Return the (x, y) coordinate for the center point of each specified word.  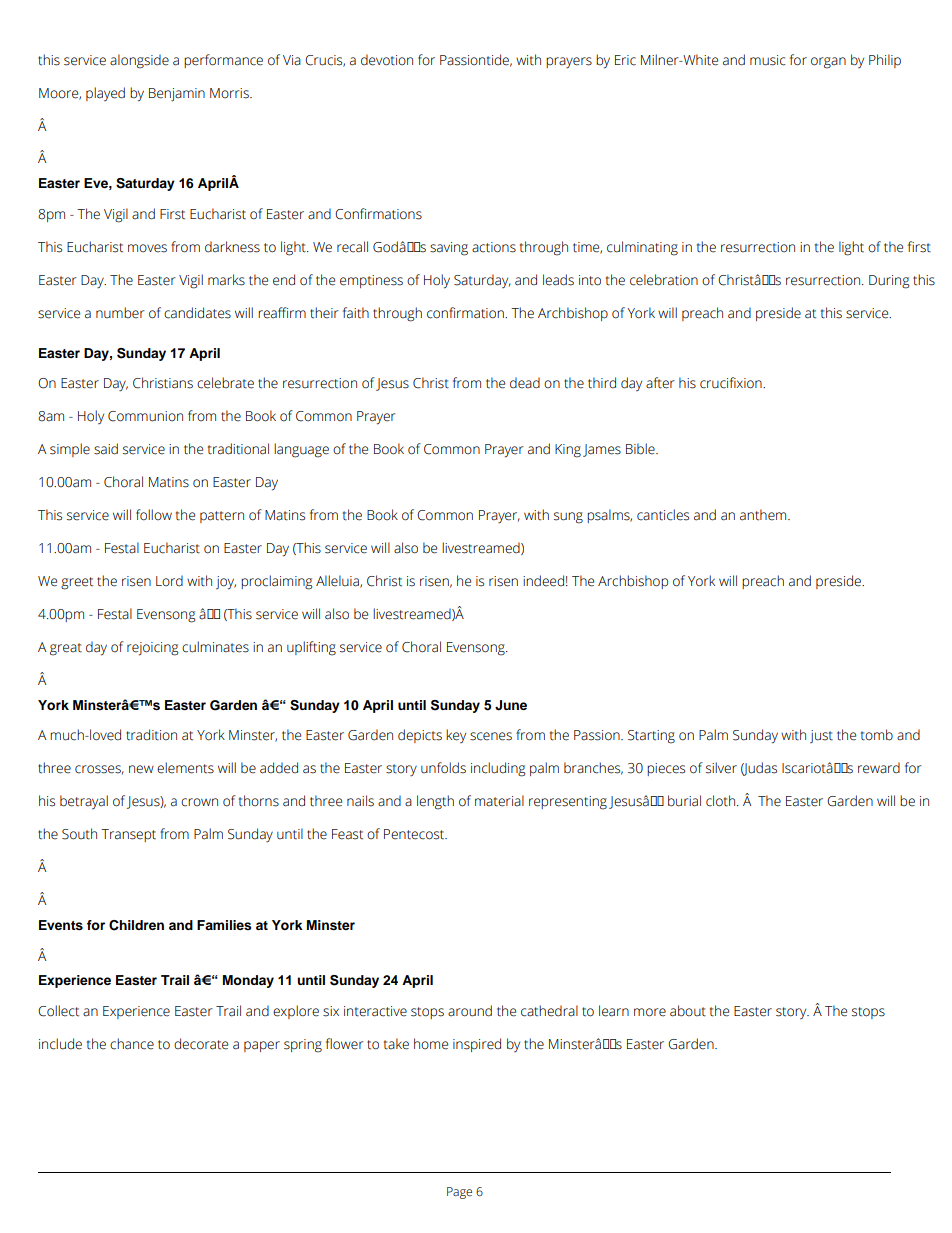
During (889, 282)
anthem (764, 515)
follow (154, 515)
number (120, 313)
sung (568, 518)
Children (136, 925)
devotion (387, 60)
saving (449, 249)
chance (132, 1044)
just (821, 736)
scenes (491, 736)
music (768, 60)
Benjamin (177, 94)
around (470, 1011)
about (688, 1011)
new (141, 769)
